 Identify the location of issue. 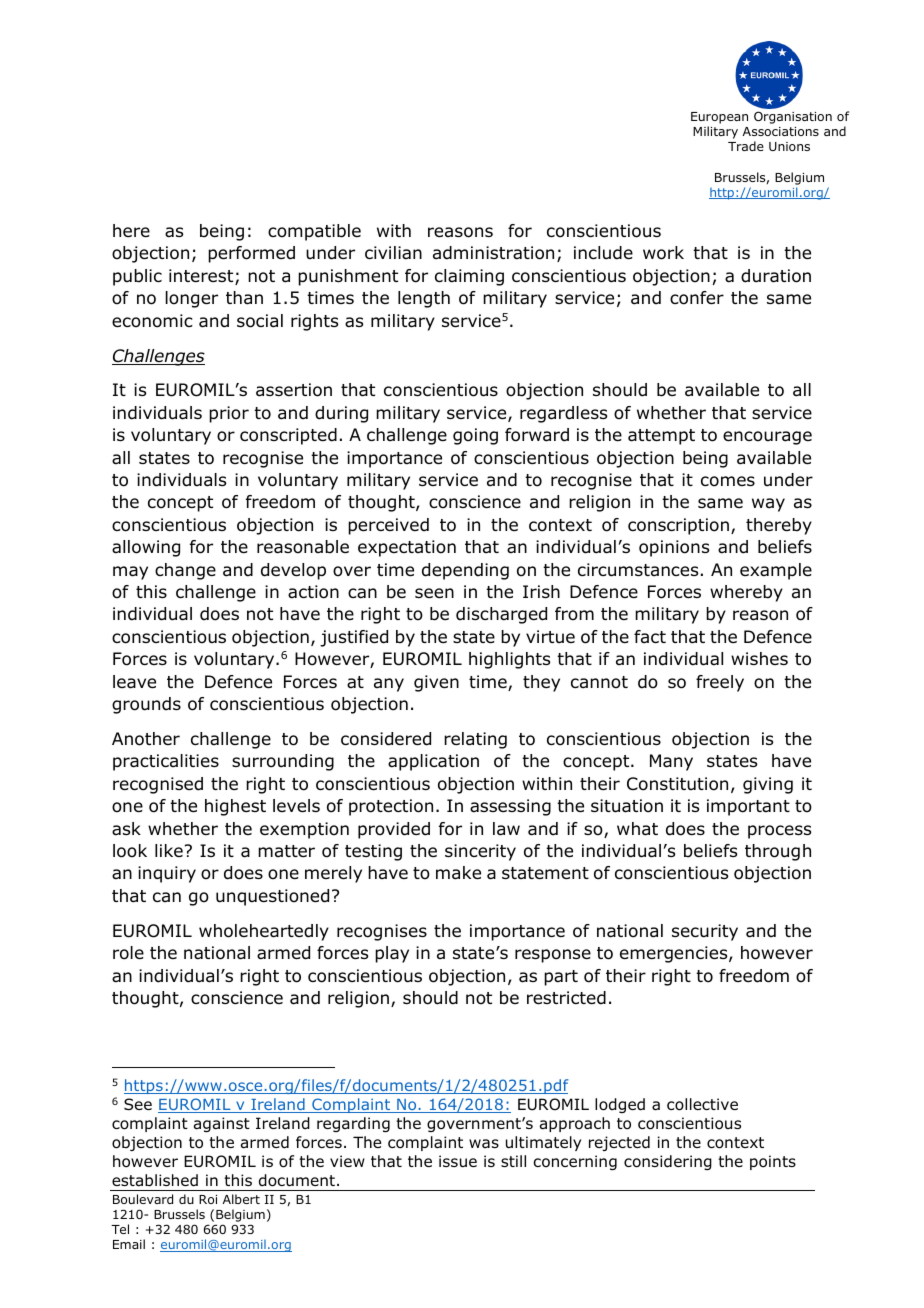
(458, 1161).
